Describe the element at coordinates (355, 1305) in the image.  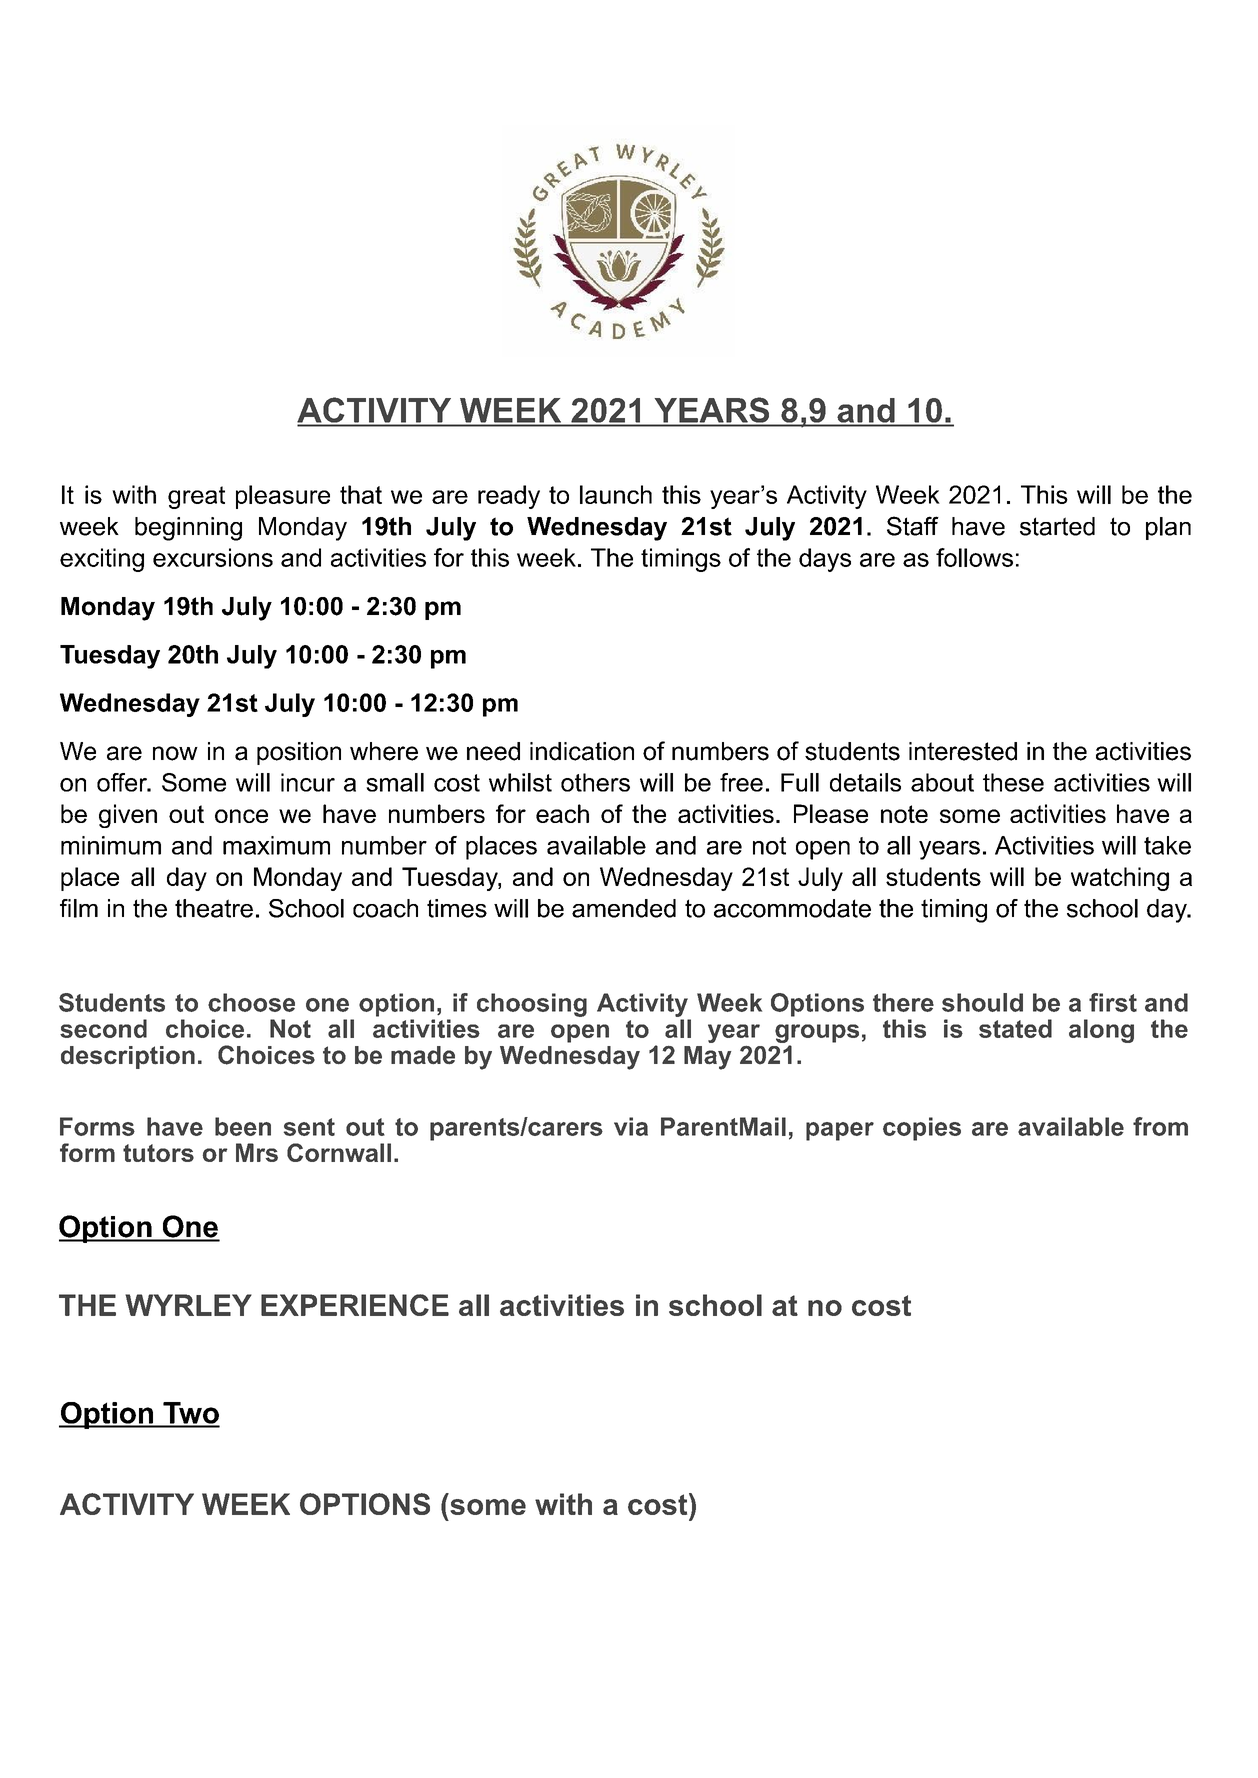
I see `EXPERIENCE` at that location.
